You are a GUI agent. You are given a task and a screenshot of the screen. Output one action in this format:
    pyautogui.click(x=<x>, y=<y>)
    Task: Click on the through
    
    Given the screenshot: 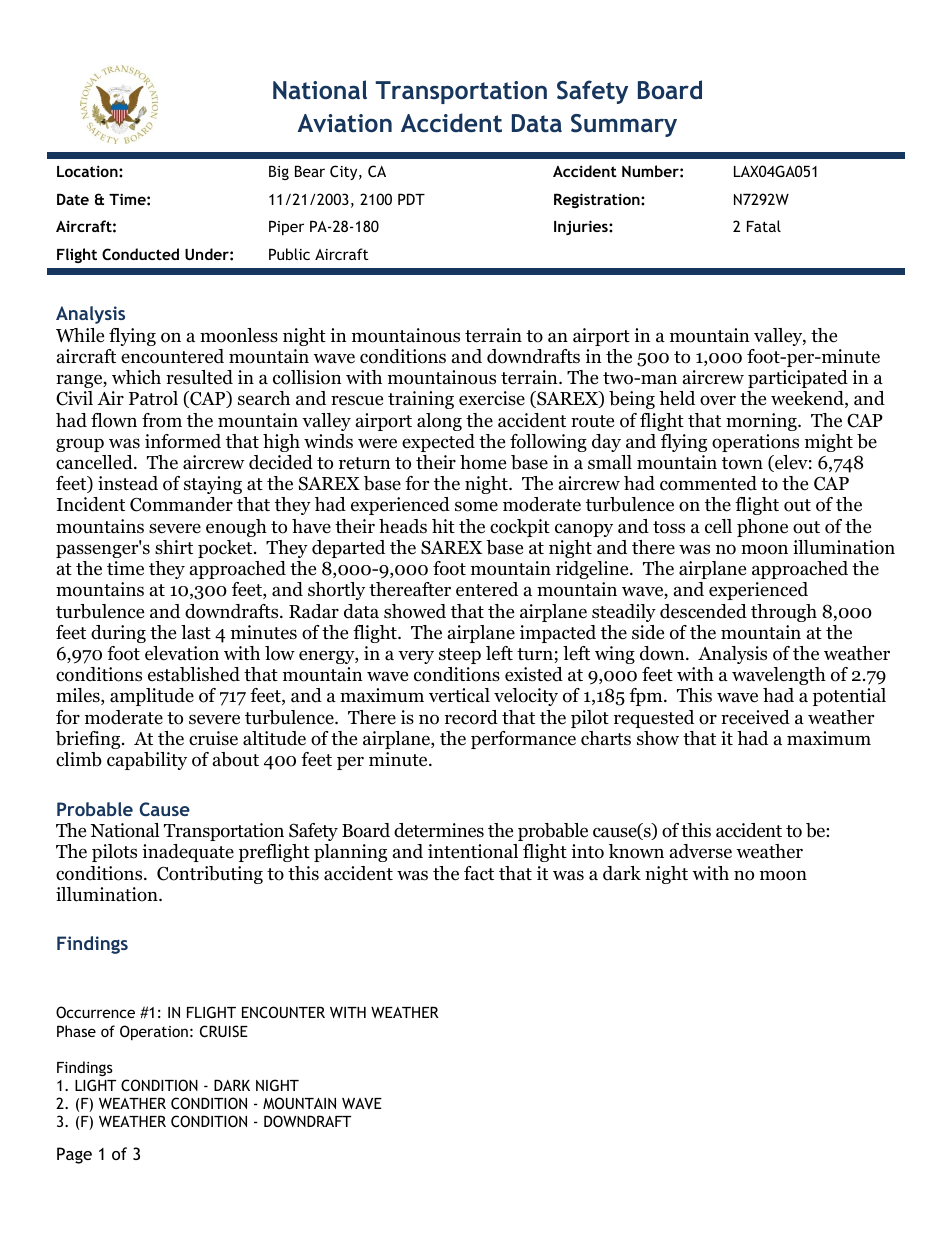 What is the action you would take?
    pyautogui.click(x=784, y=613)
